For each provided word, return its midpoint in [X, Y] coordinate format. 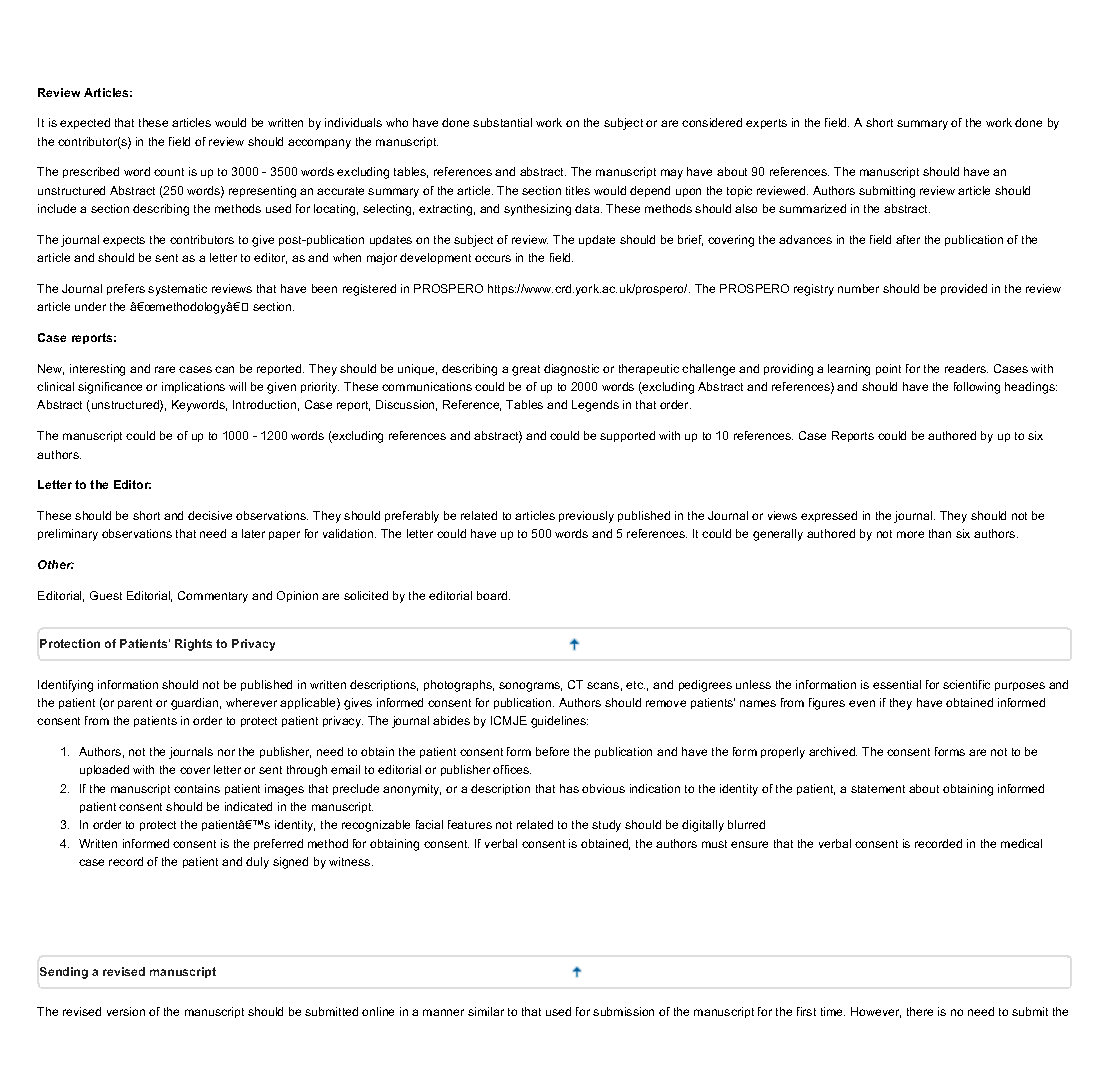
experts [766, 124]
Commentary [213, 597]
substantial [502, 122]
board [493, 595]
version [126, 1011]
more [910, 534]
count [169, 172]
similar [486, 1011]
